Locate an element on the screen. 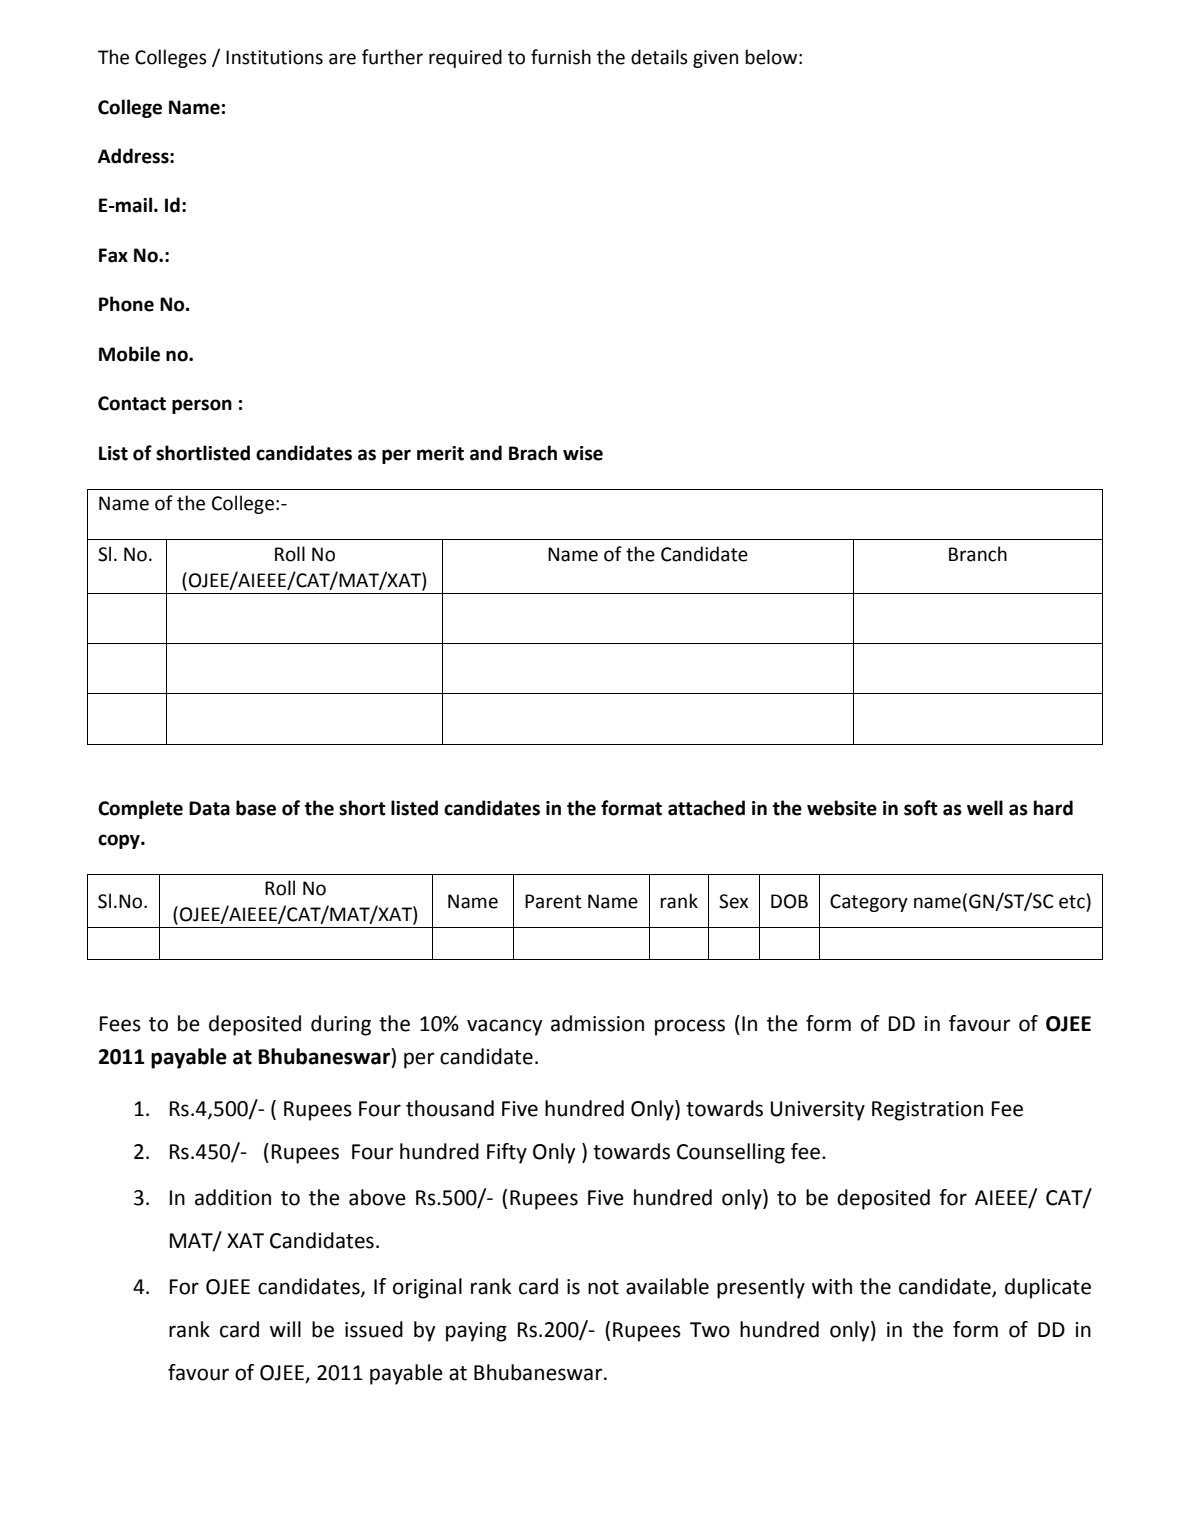  Institutions is located at coordinates (274, 57).
